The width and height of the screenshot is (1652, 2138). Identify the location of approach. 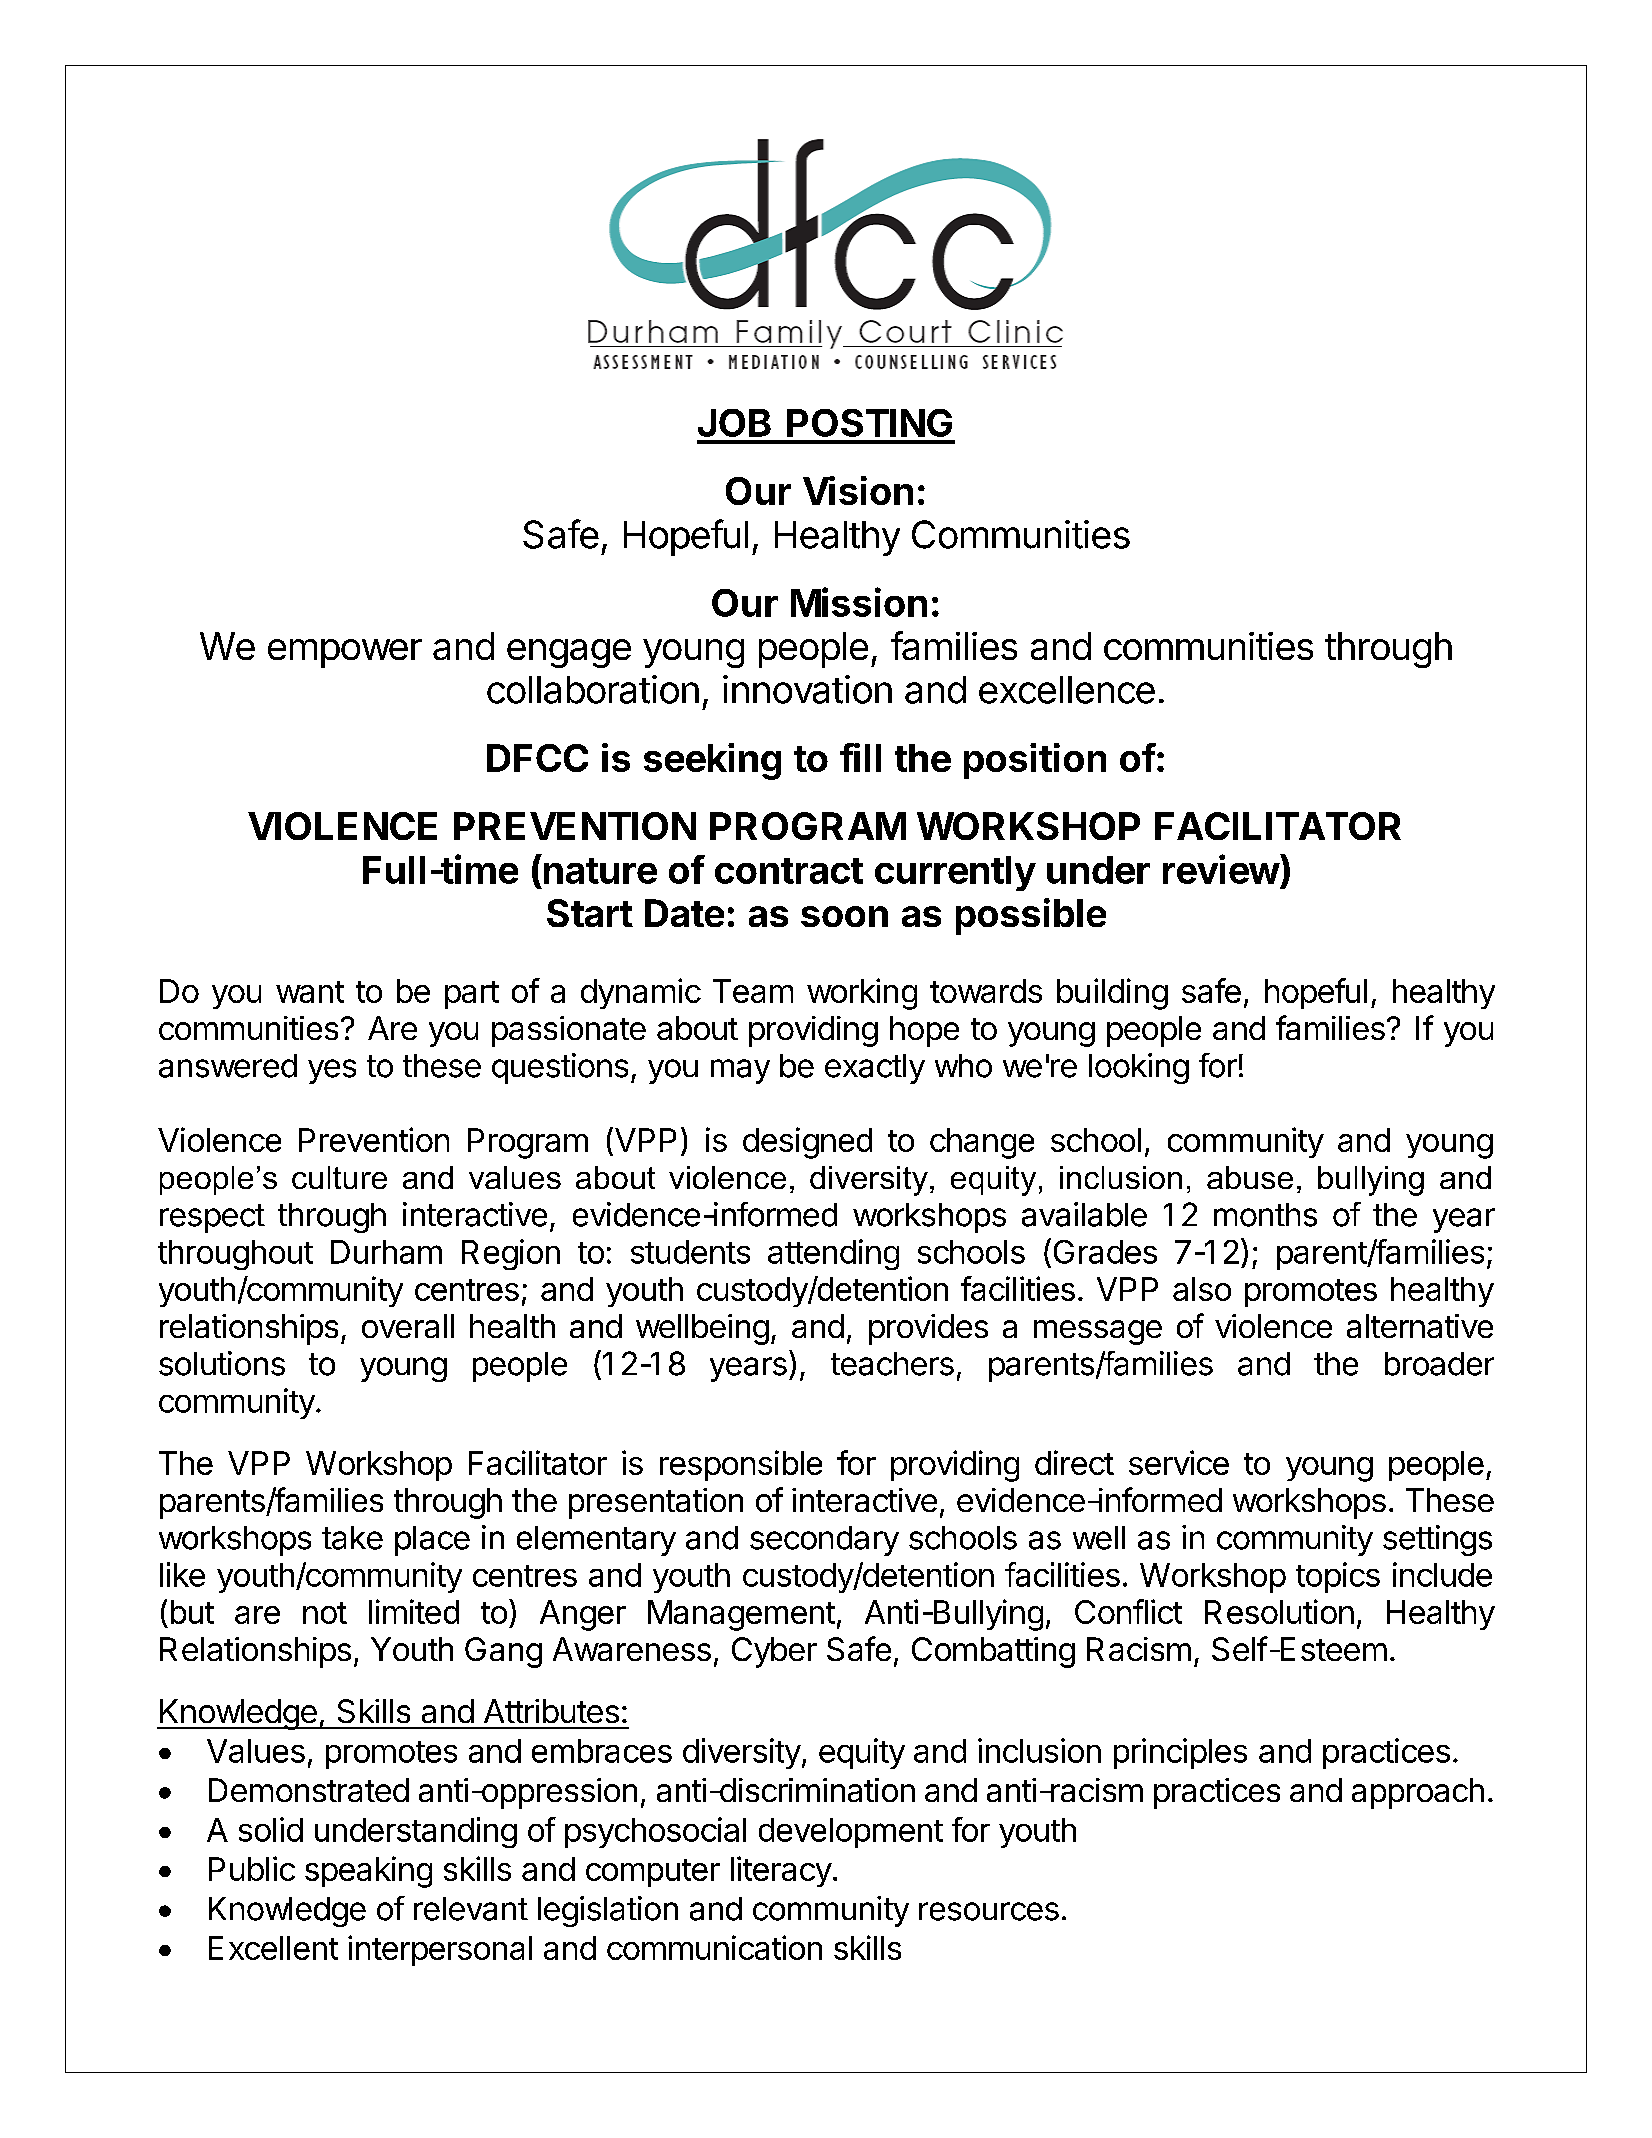
(1418, 1793).
